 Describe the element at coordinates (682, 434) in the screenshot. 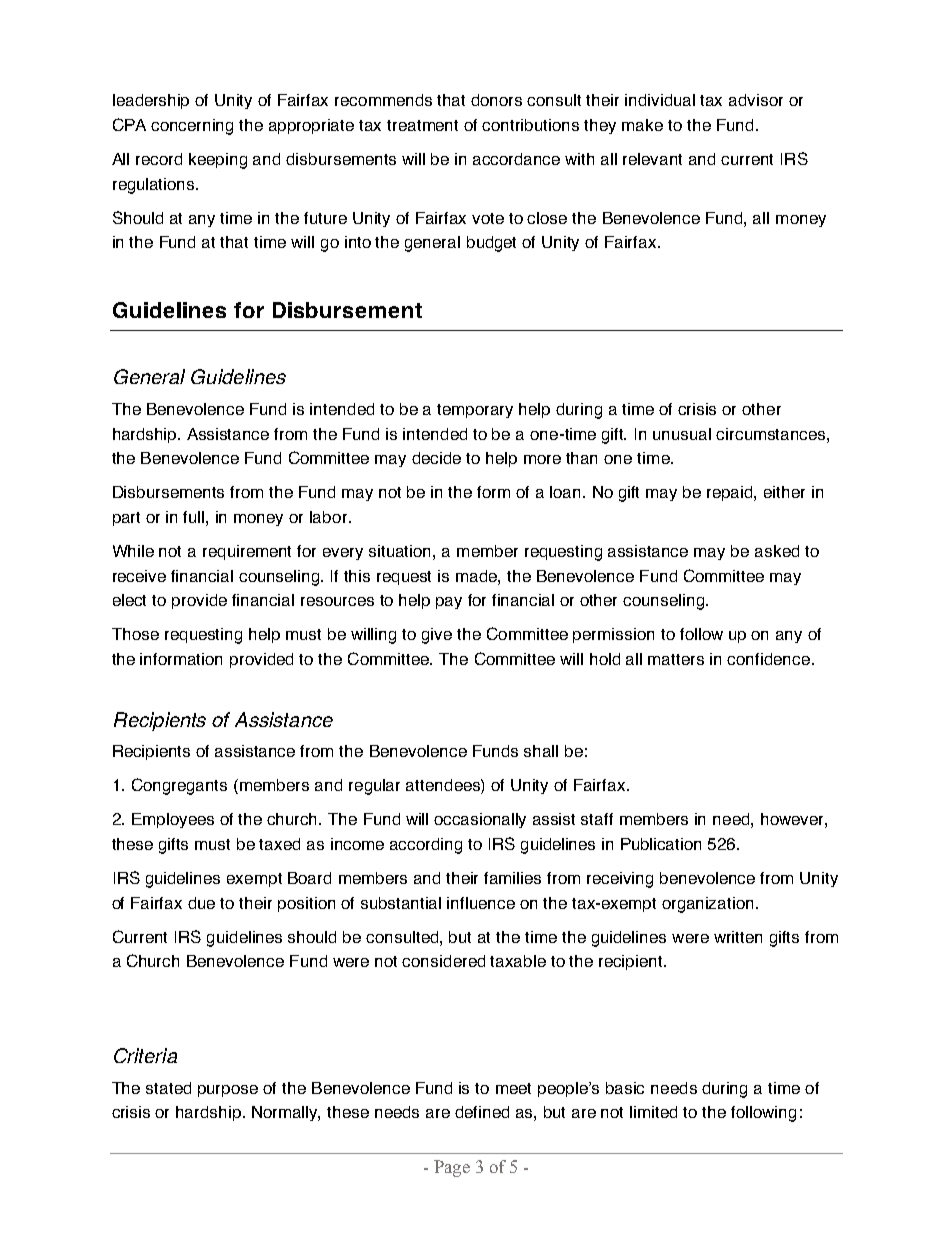

I see `unusual` at that location.
